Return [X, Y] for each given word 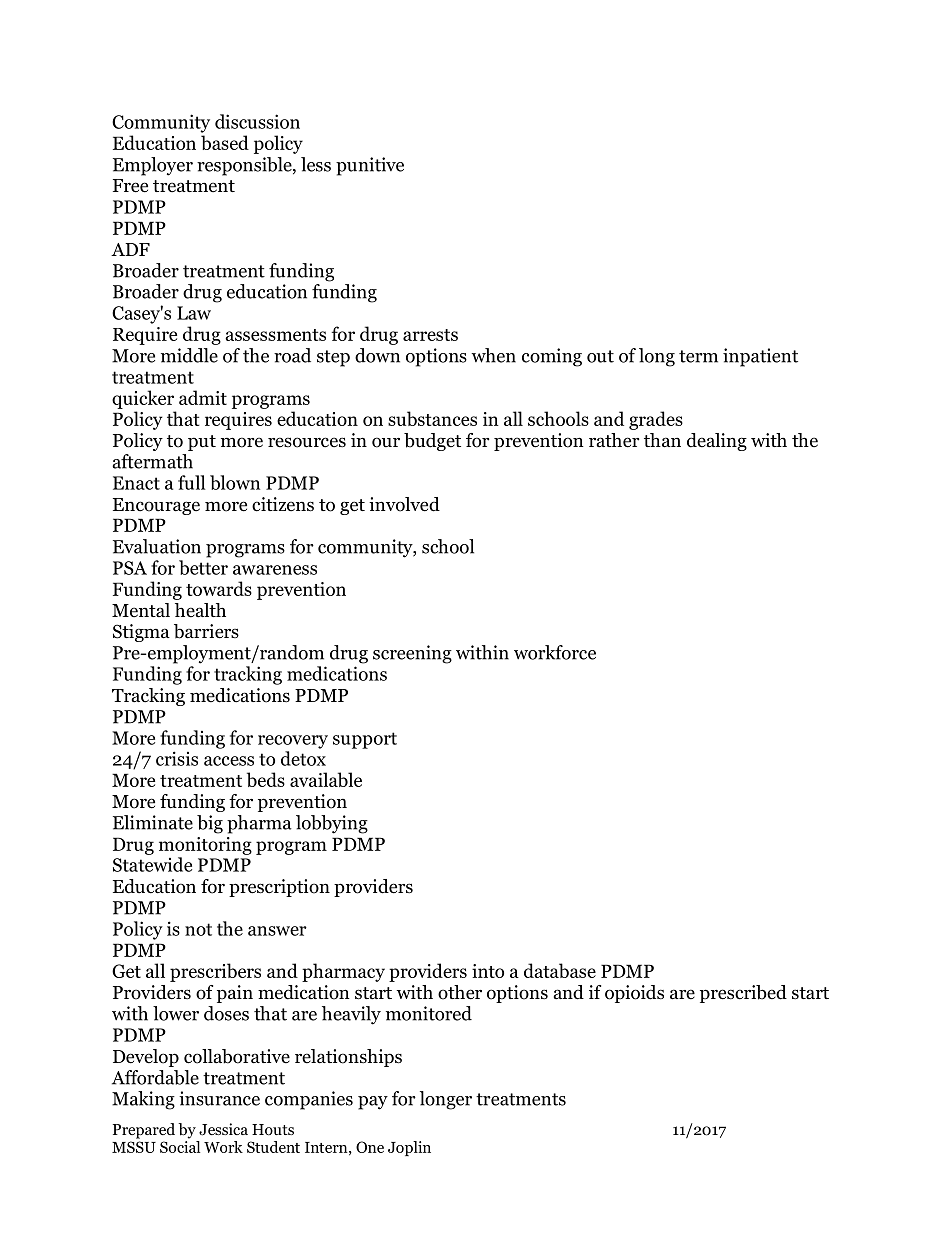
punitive [370, 166]
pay [373, 1103]
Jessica [223, 1129]
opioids [634, 994]
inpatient [760, 357]
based [225, 142]
